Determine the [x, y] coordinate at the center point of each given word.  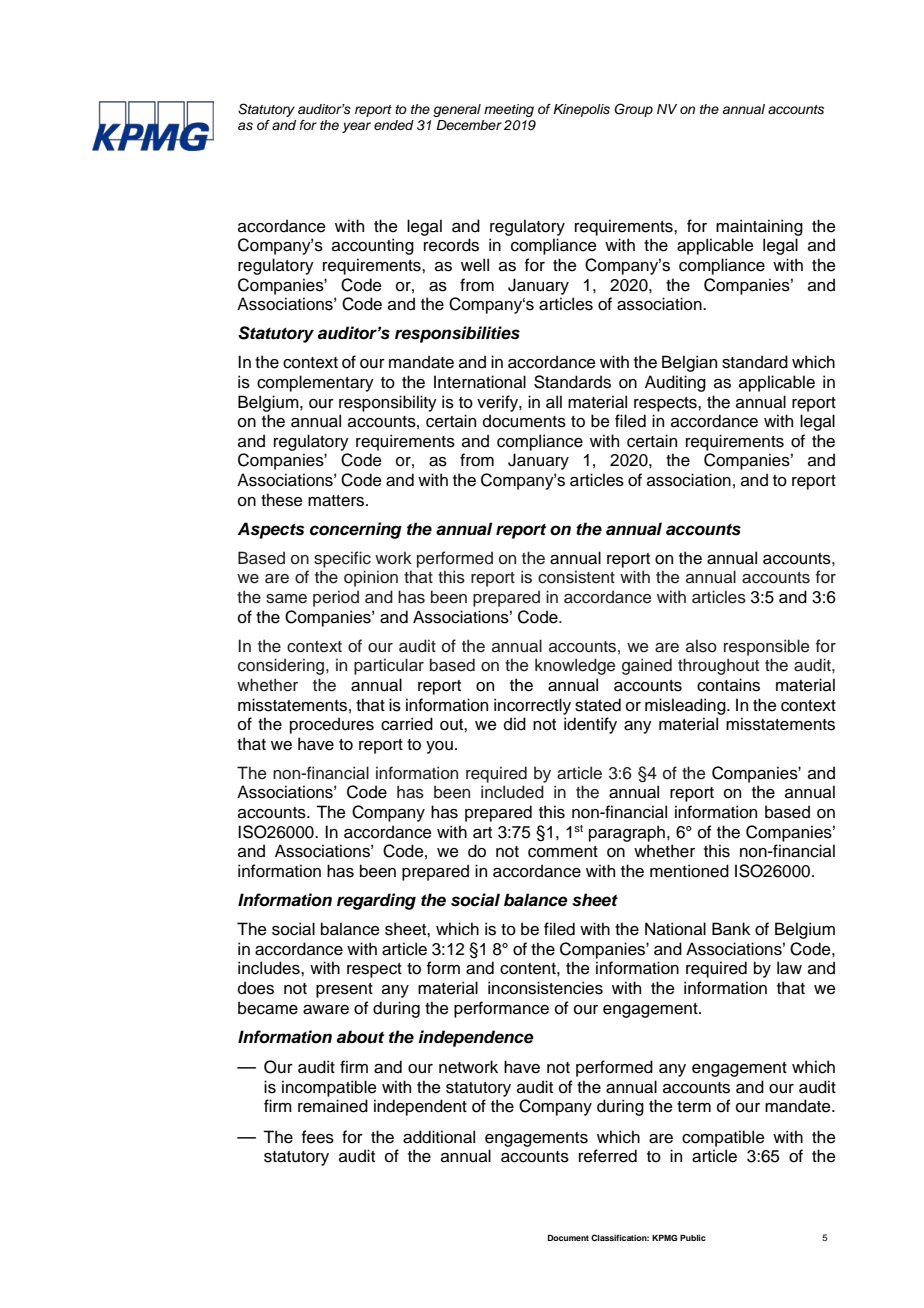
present [344, 990]
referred [608, 1156]
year [356, 127]
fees [318, 1137]
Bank [731, 929]
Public [693, 1237]
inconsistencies [545, 988]
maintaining [759, 227]
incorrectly [532, 706]
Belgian [689, 363]
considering [281, 666]
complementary [315, 383]
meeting [509, 110]
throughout [718, 666]
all [554, 402]
